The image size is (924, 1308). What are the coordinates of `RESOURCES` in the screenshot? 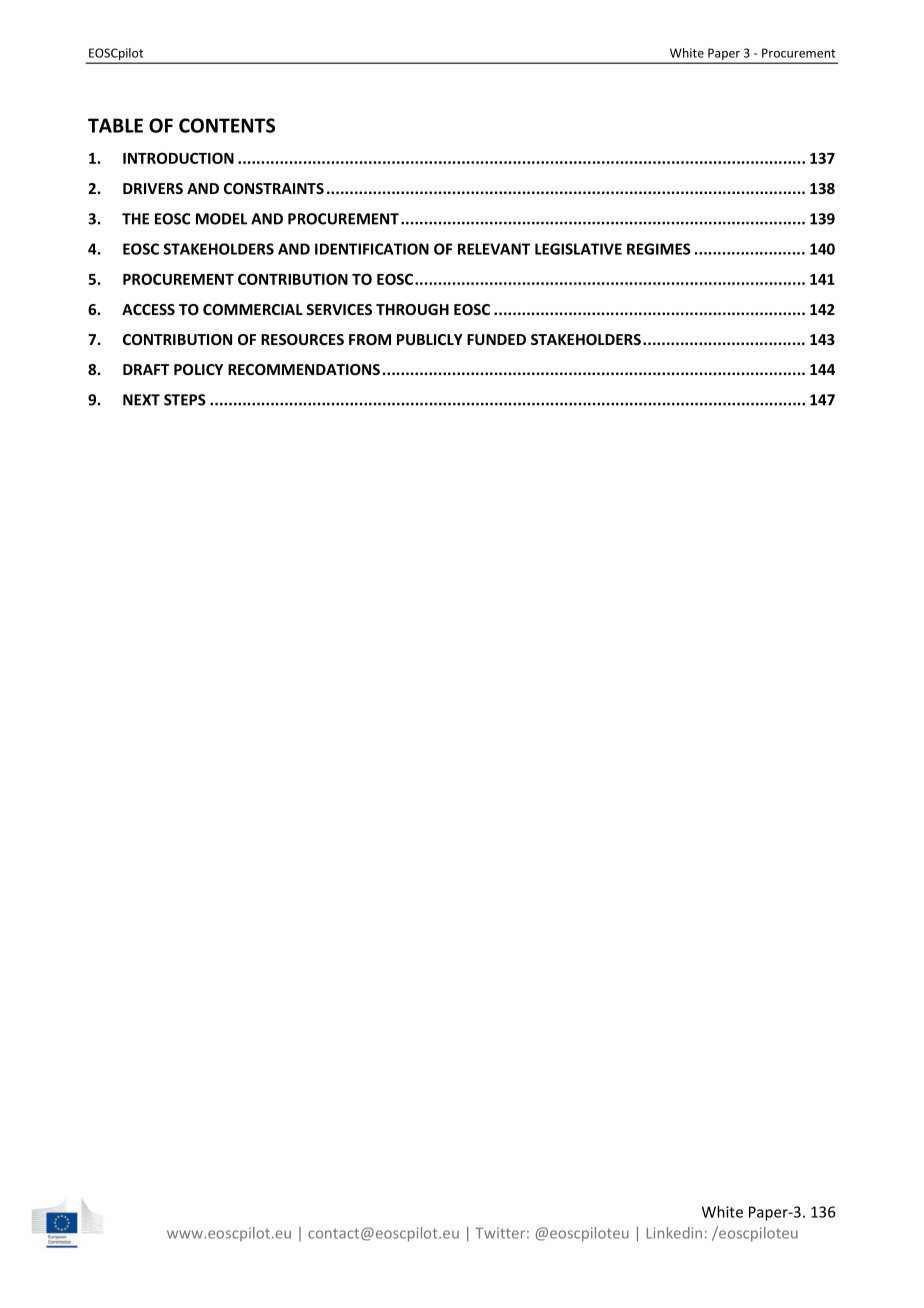 It's located at (302, 339).
